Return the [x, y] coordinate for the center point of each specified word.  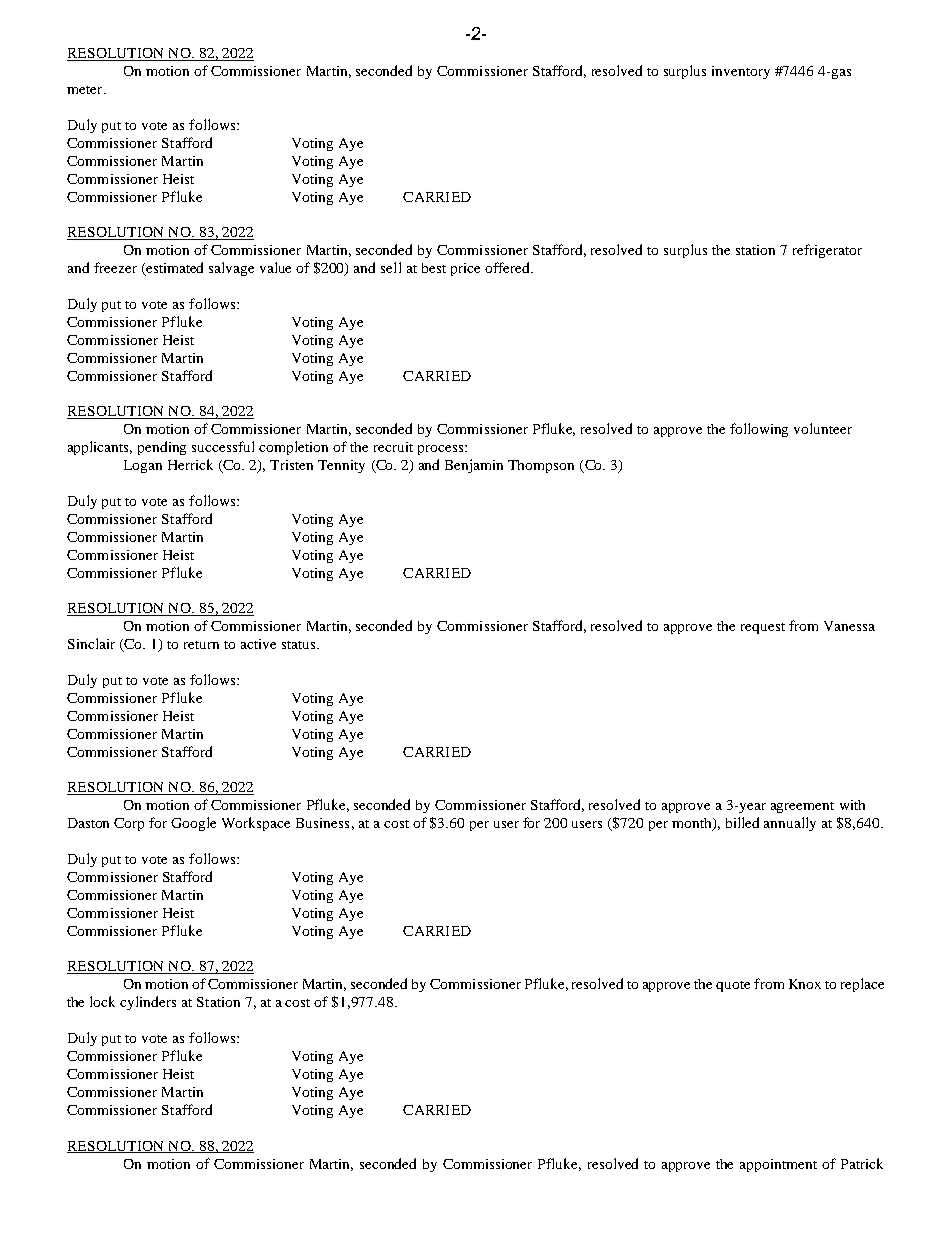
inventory [741, 72]
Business [322, 823]
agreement [802, 807]
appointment [778, 1165]
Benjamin [474, 466]
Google [193, 824]
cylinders [148, 1003]
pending [162, 448]
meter [86, 90]
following [759, 430]
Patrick [862, 1163]
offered [508, 267]
